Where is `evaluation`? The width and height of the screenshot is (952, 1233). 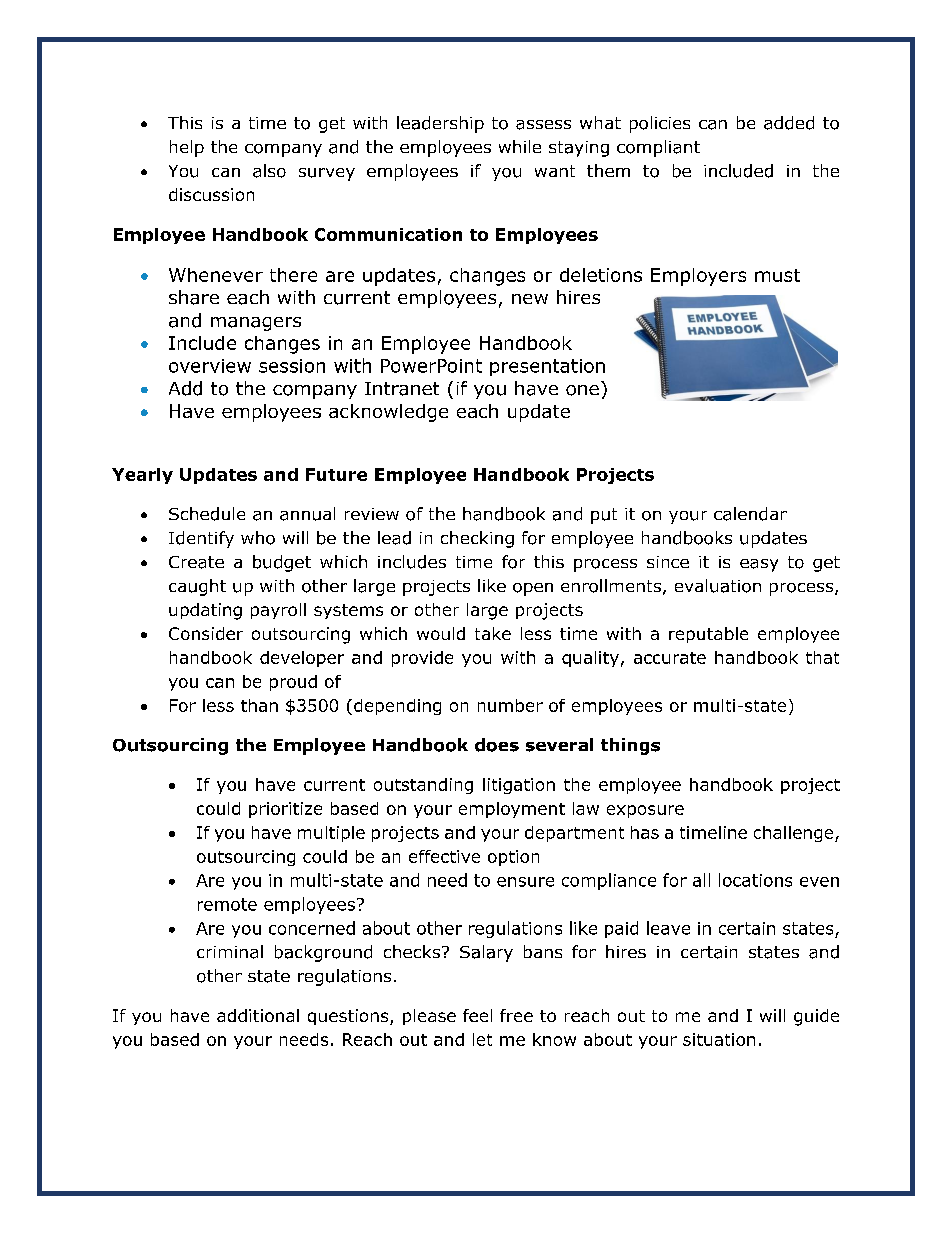 evaluation is located at coordinates (718, 586).
